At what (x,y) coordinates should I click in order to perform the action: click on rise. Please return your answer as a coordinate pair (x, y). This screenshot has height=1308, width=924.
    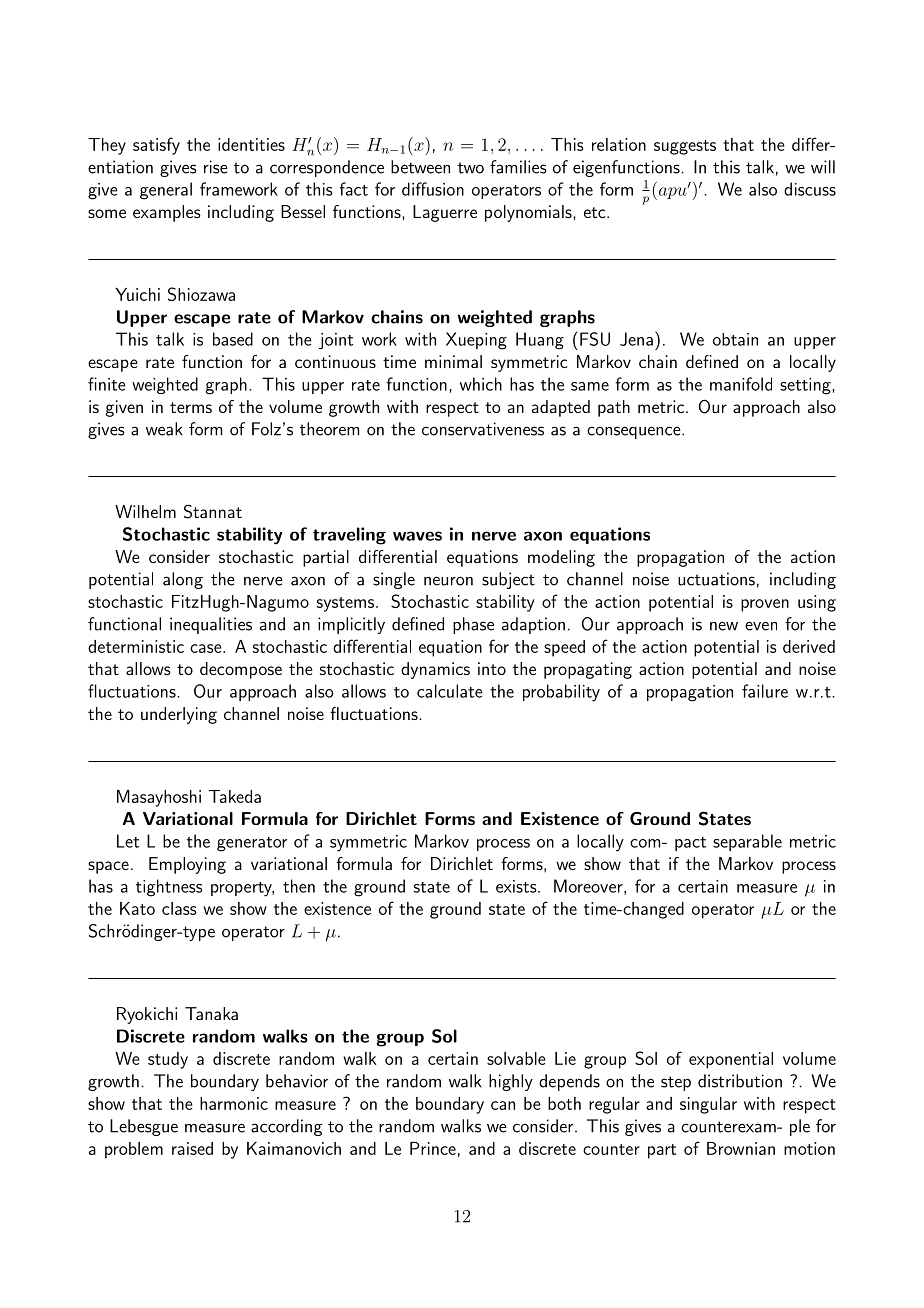
    Looking at the image, I should click on (216, 167).
